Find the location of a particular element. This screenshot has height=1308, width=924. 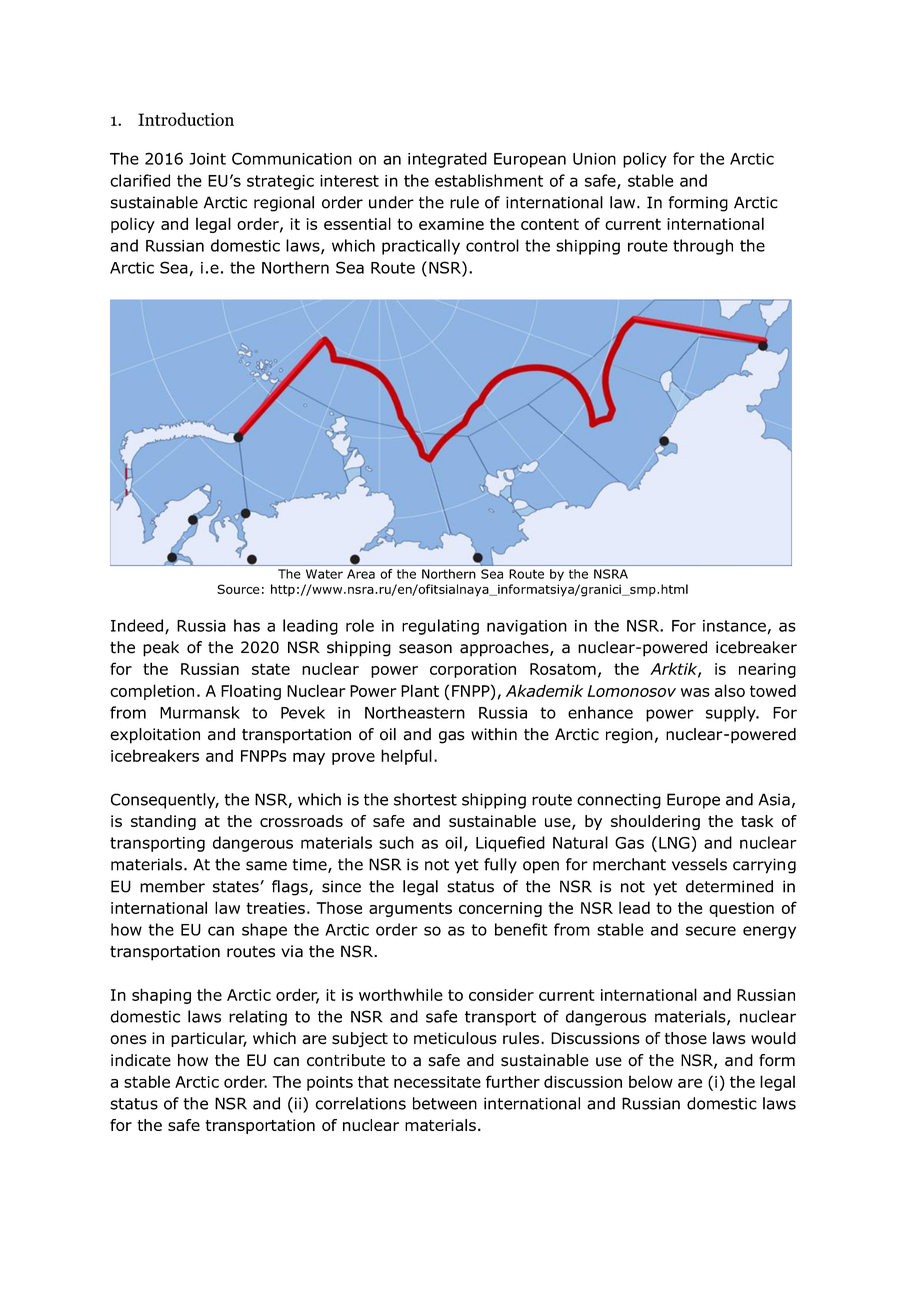

exploitation is located at coordinates (155, 736).
